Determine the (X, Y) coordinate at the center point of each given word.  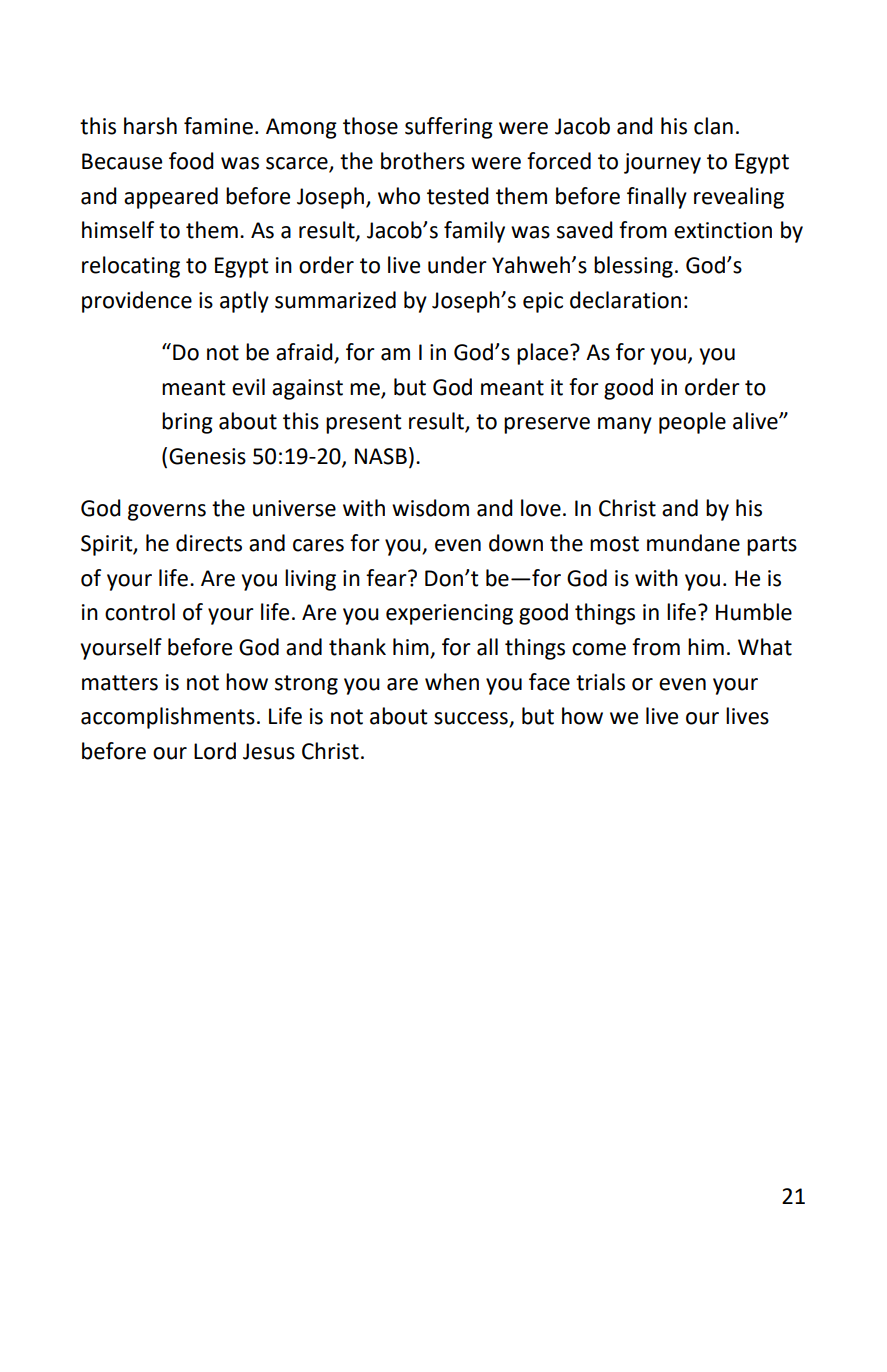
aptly (244, 302)
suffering (449, 128)
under (457, 265)
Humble (754, 612)
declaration (625, 300)
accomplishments (168, 718)
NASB (381, 456)
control (140, 612)
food (191, 161)
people (692, 423)
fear (387, 578)
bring (187, 423)
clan (713, 126)
